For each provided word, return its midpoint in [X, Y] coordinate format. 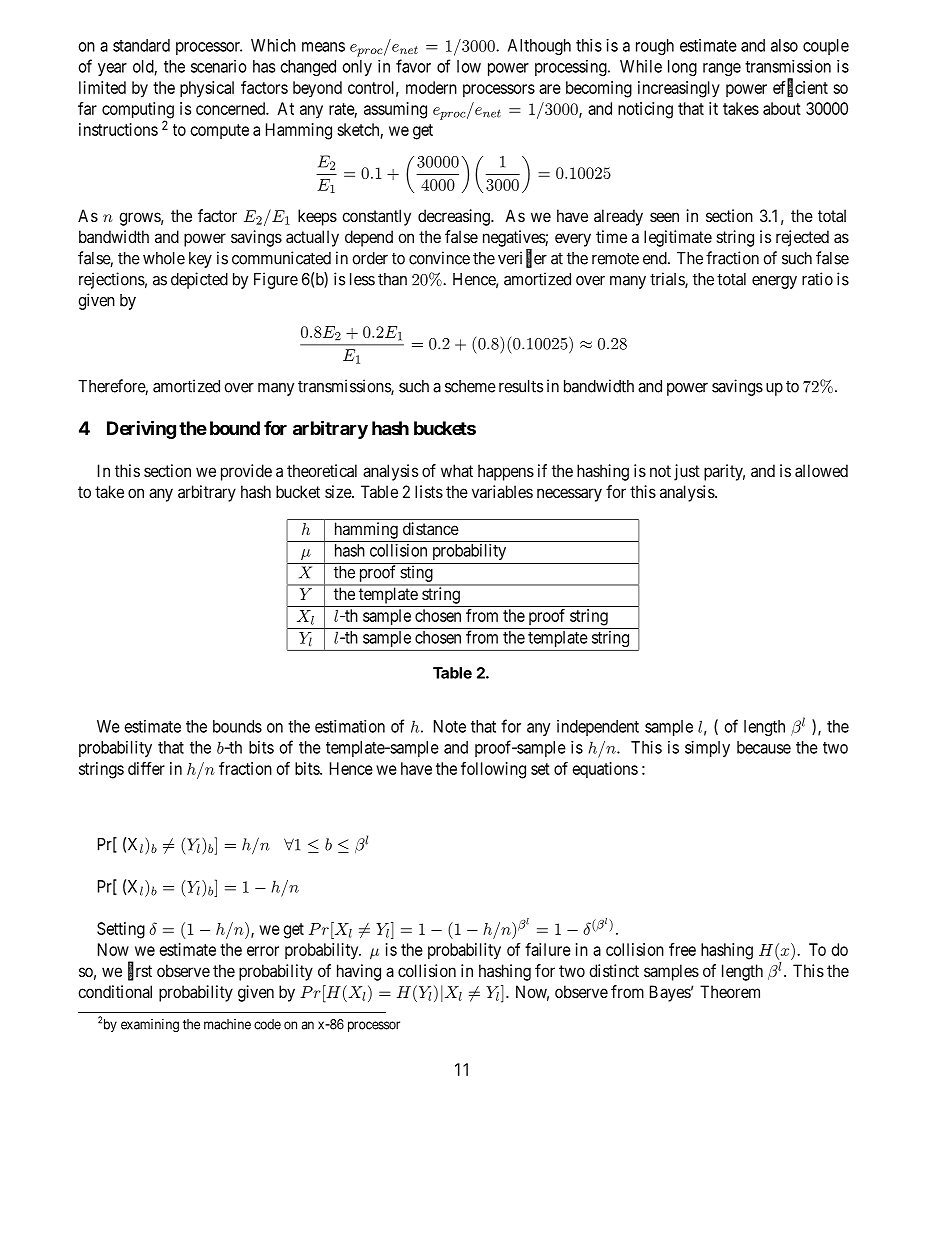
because [764, 747]
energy [774, 282]
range [722, 69]
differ [146, 768]
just [687, 472]
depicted [199, 280]
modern [431, 87]
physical [207, 89]
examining [150, 1025]
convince [439, 258]
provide [246, 472]
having [359, 972]
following [493, 770]
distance [431, 528]
